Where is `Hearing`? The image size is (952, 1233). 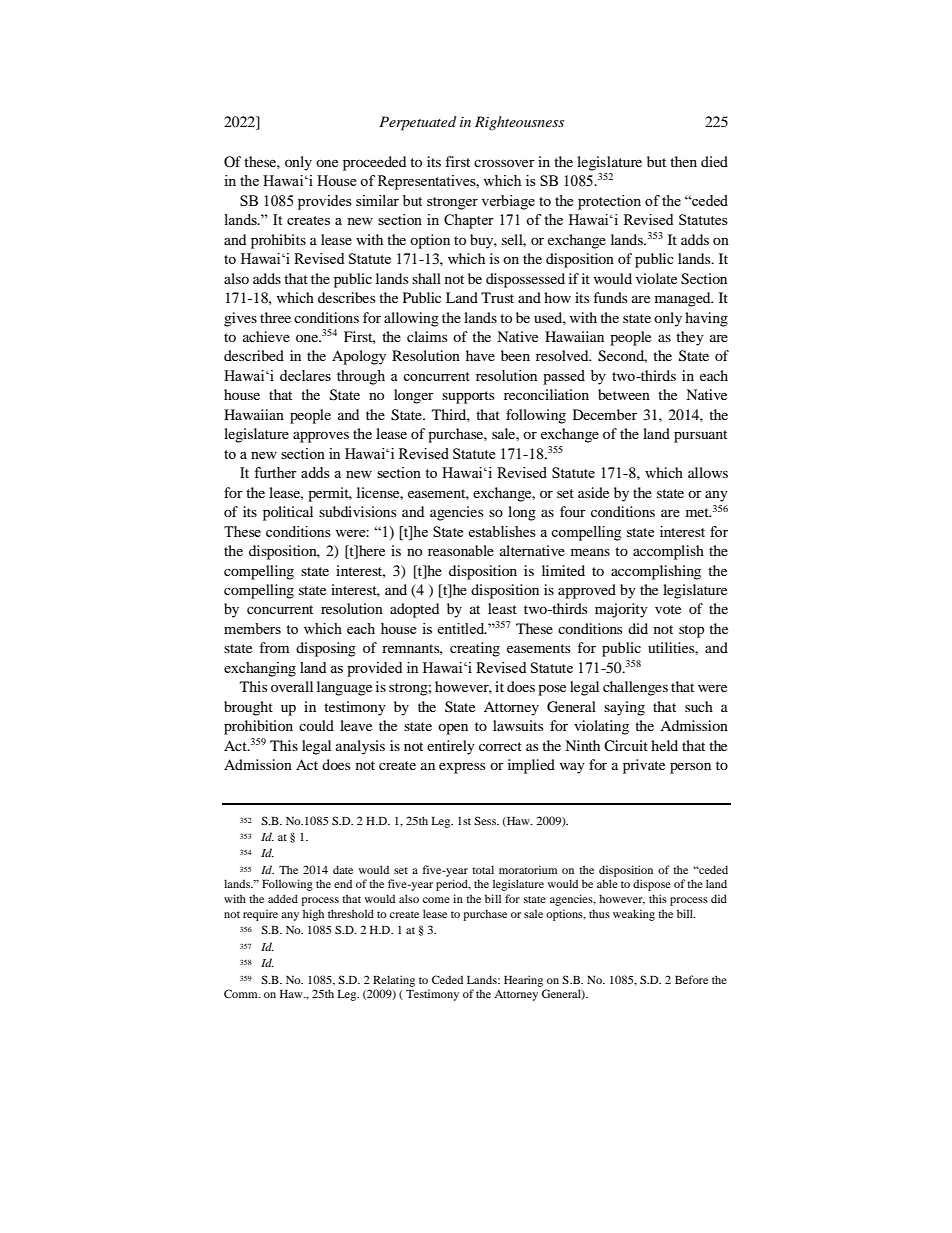
Hearing is located at coordinates (523, 981).
